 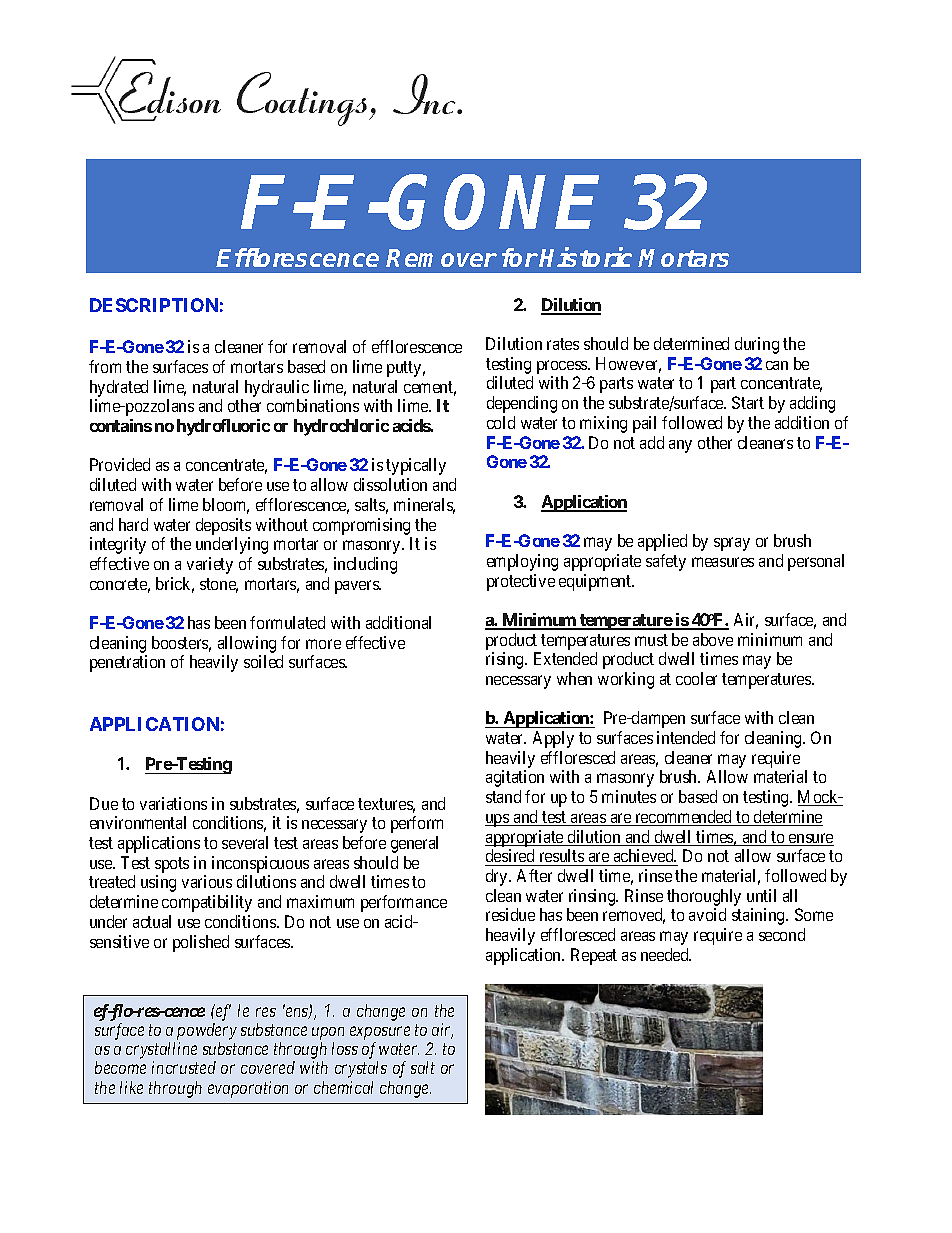 I want to click on cooler, so click(x=696, y=678).
